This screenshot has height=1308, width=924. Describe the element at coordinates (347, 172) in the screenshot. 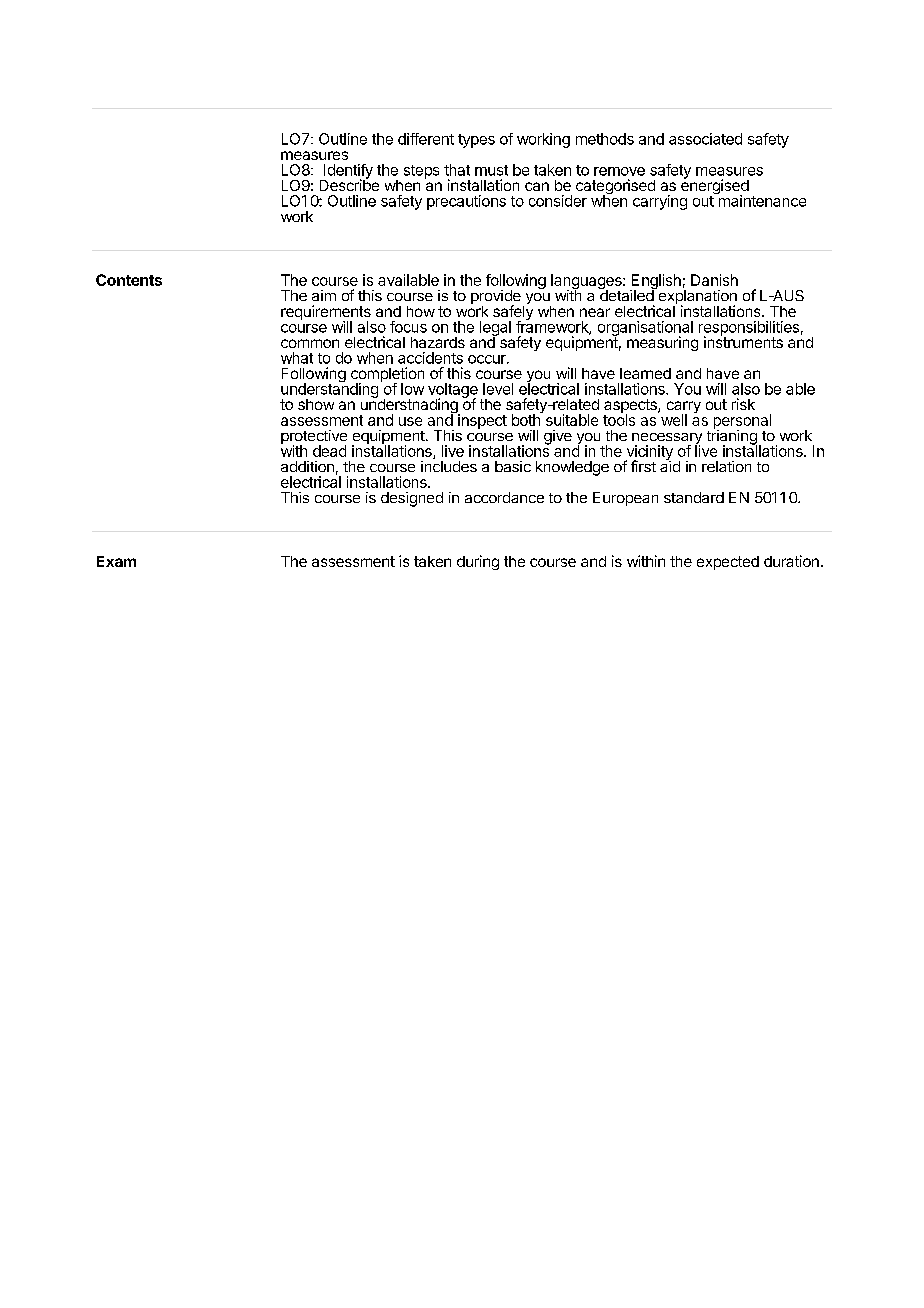

I see `Identify` at that location.
